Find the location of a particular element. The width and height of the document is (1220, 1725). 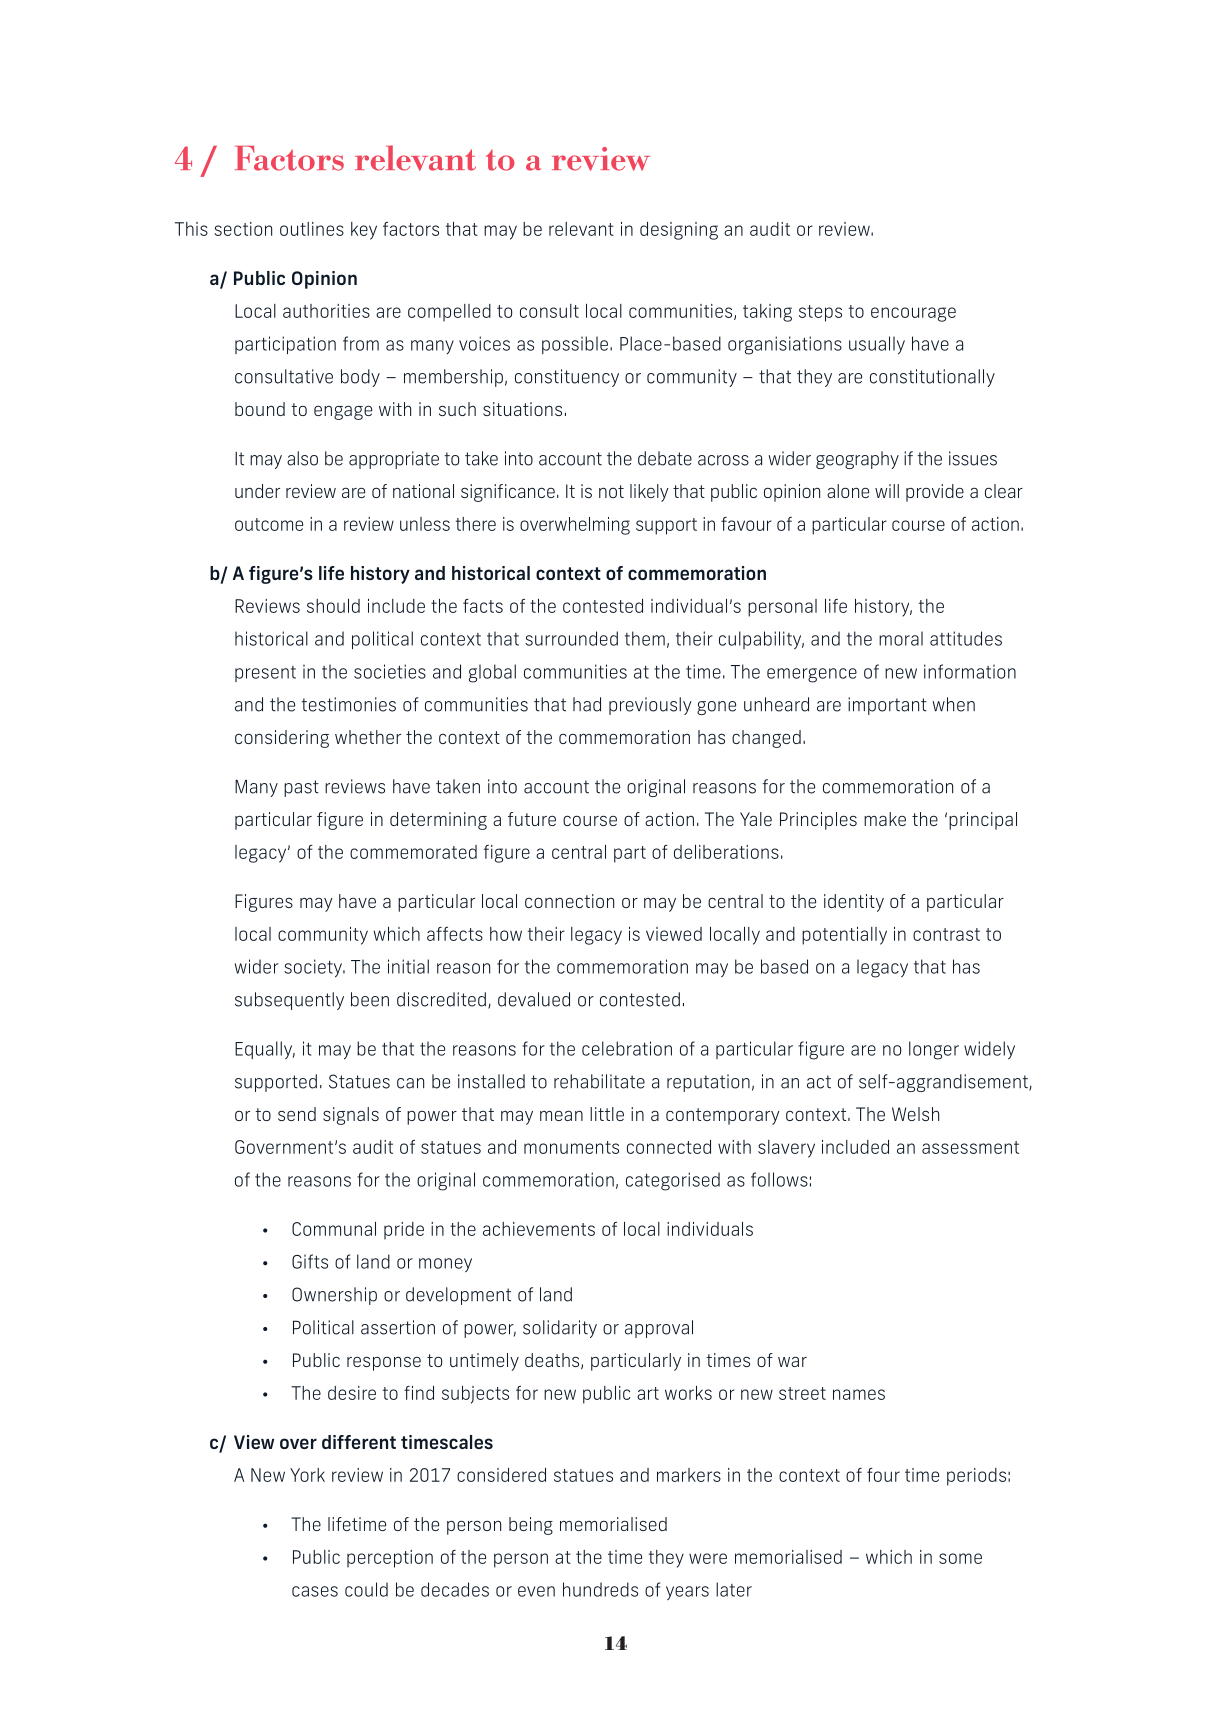

possible is located at coordinates (575, 345).
